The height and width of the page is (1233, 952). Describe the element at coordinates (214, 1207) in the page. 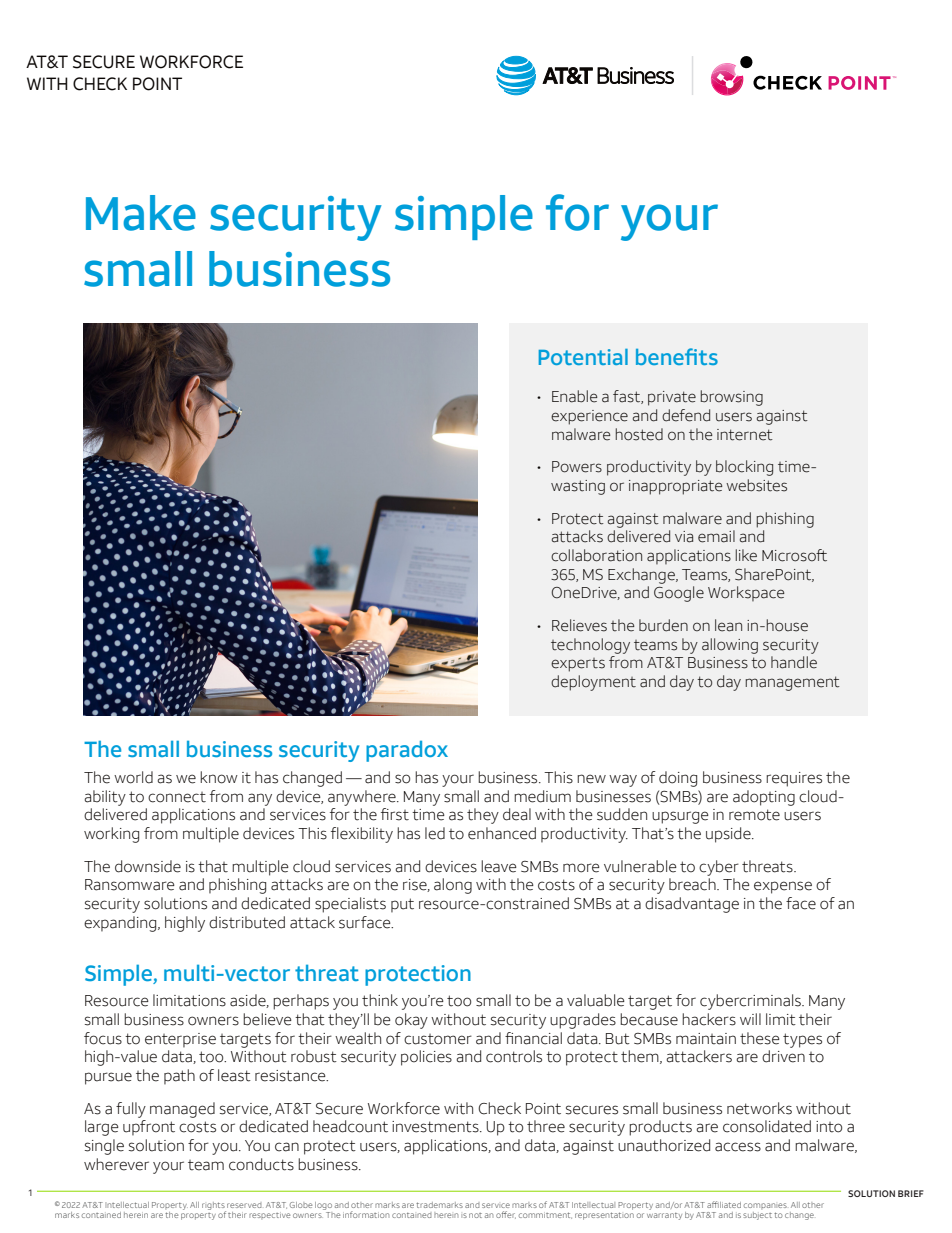

I see `rights` at that location.
